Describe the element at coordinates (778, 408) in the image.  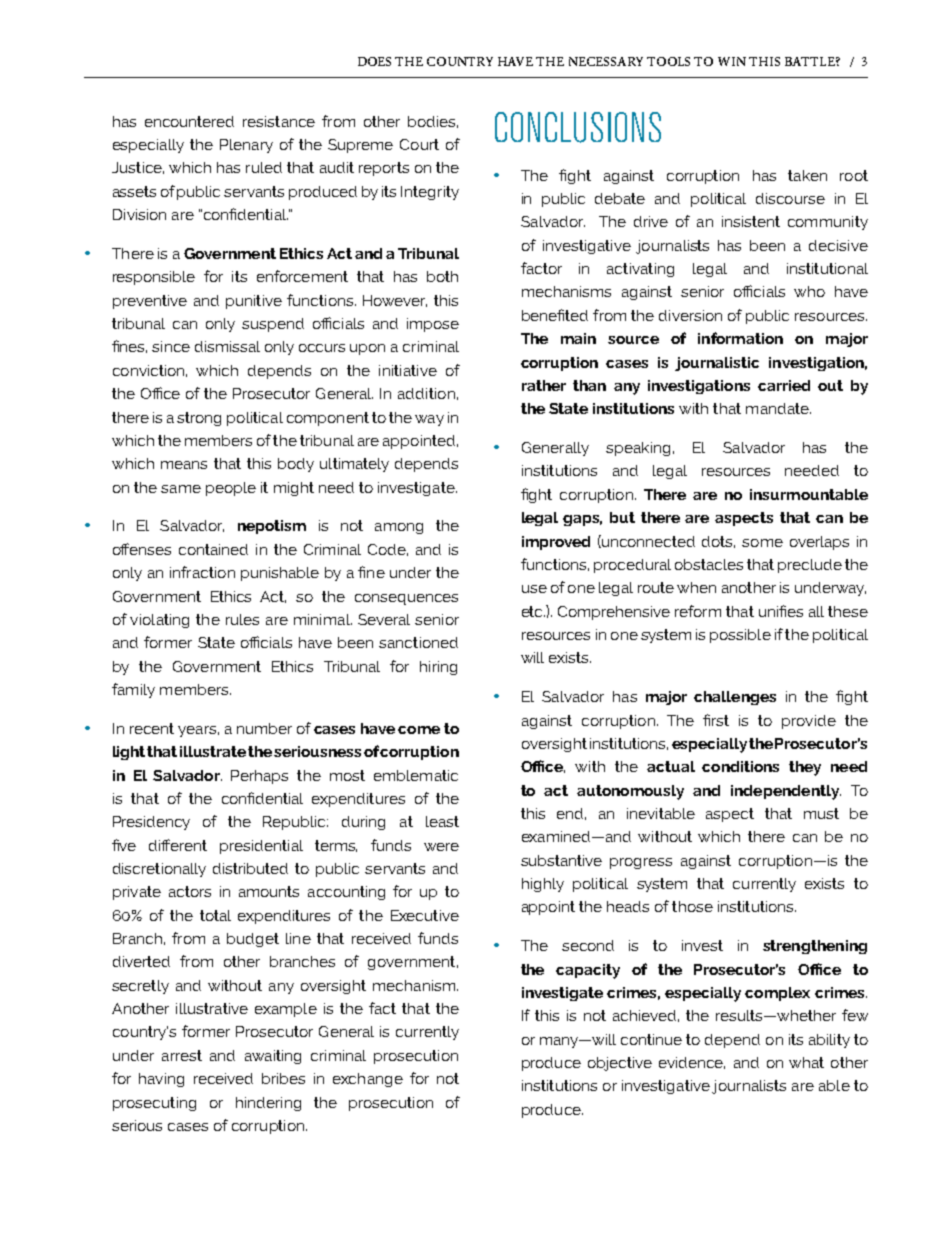
I see `mandate` at that location.
